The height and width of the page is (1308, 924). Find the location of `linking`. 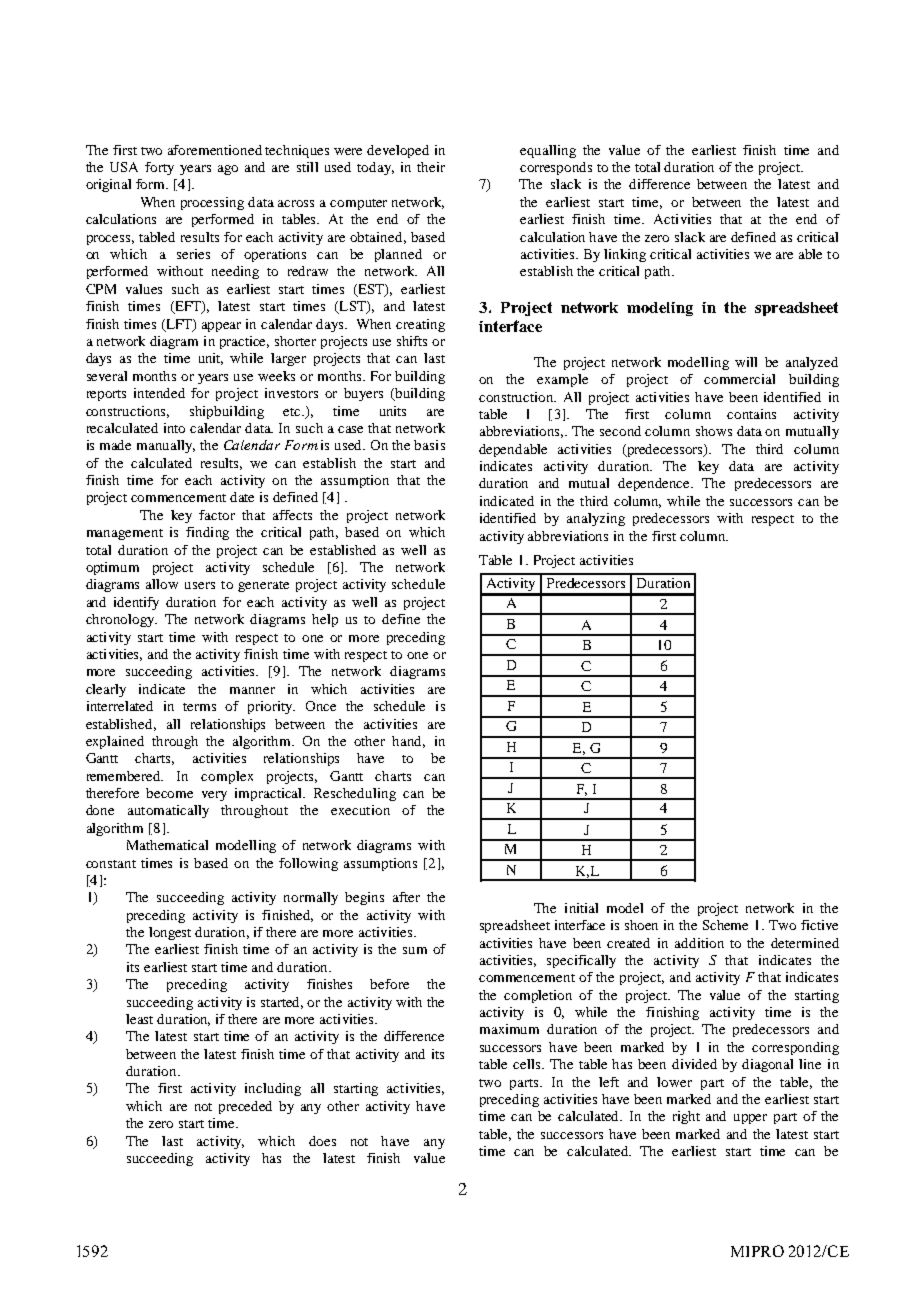

linking is located at coordinates (625, 255).
